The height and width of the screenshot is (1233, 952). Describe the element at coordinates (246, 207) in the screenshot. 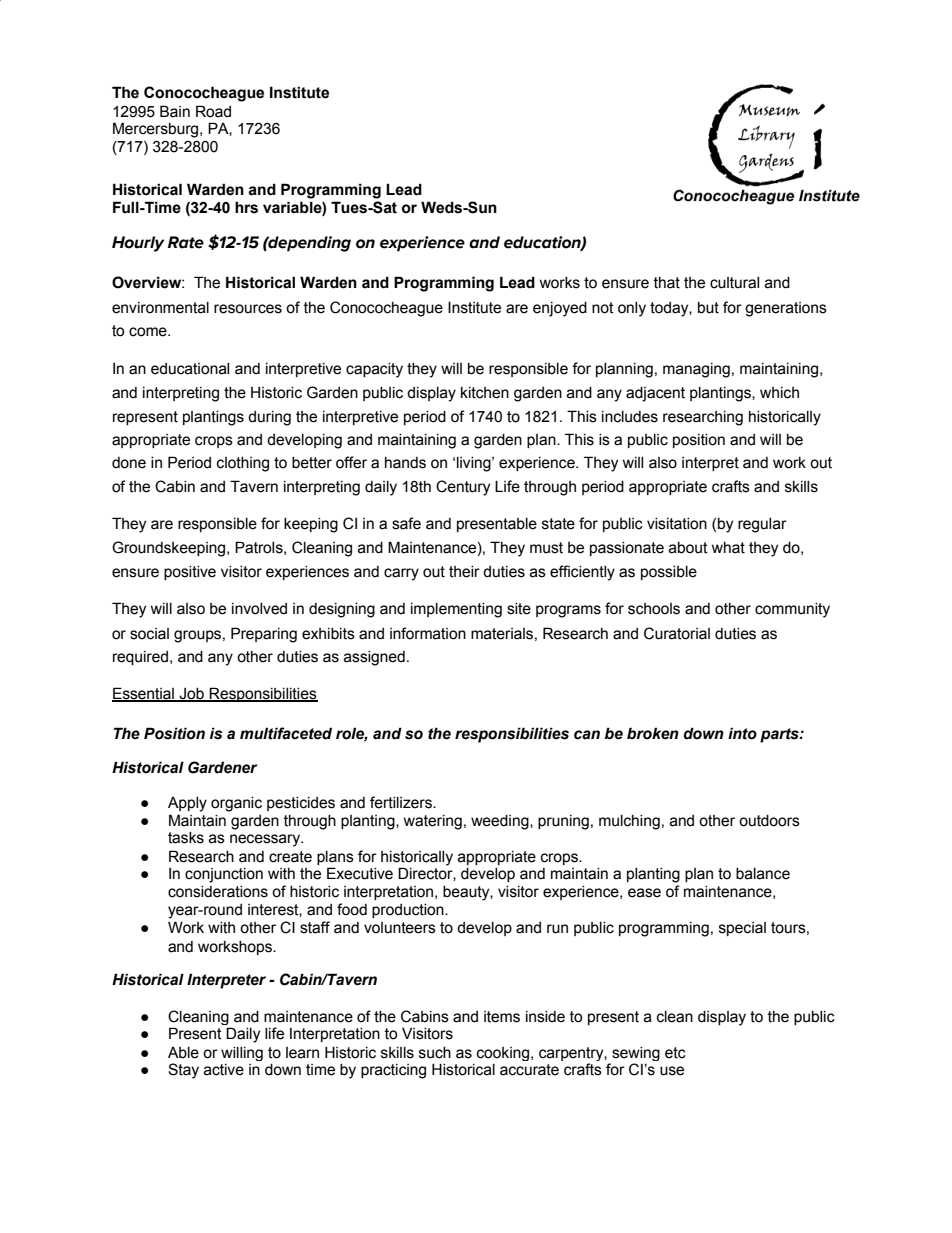

I see `hrs` at that location.
